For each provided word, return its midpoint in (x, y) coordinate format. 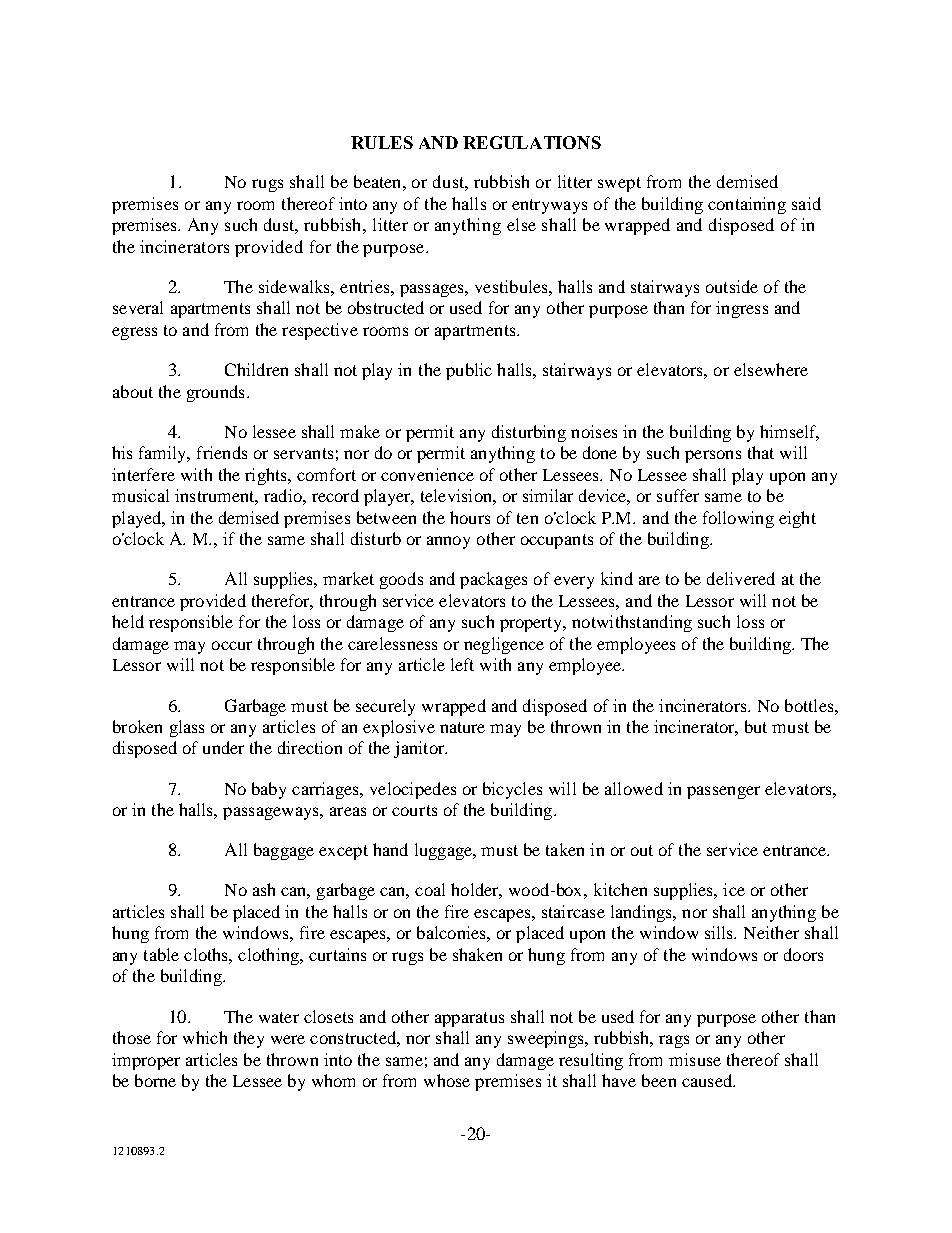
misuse (695, 1059)
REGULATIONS (532, 142)
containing (747, 205)
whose (447, 1080)
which (205, 1037)
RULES (382, 142)
